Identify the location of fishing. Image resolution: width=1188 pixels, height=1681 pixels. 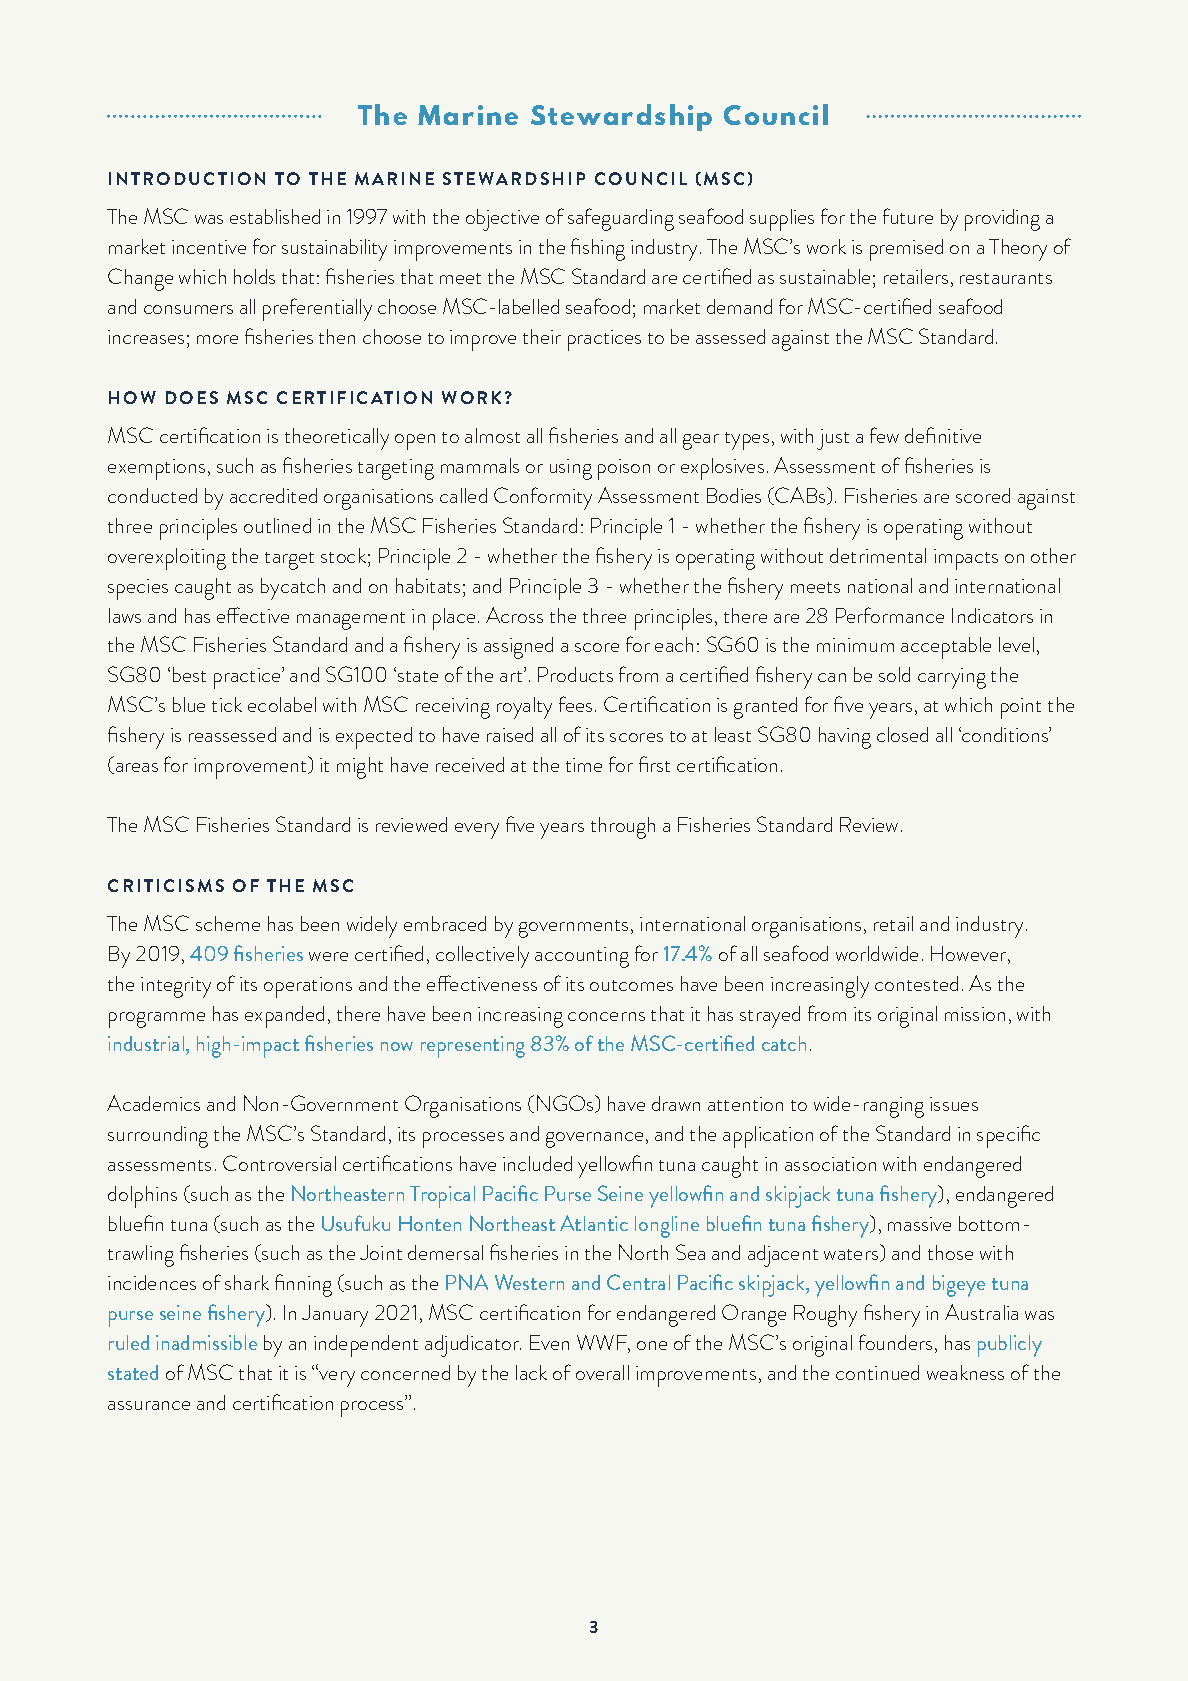
(598, 249).
